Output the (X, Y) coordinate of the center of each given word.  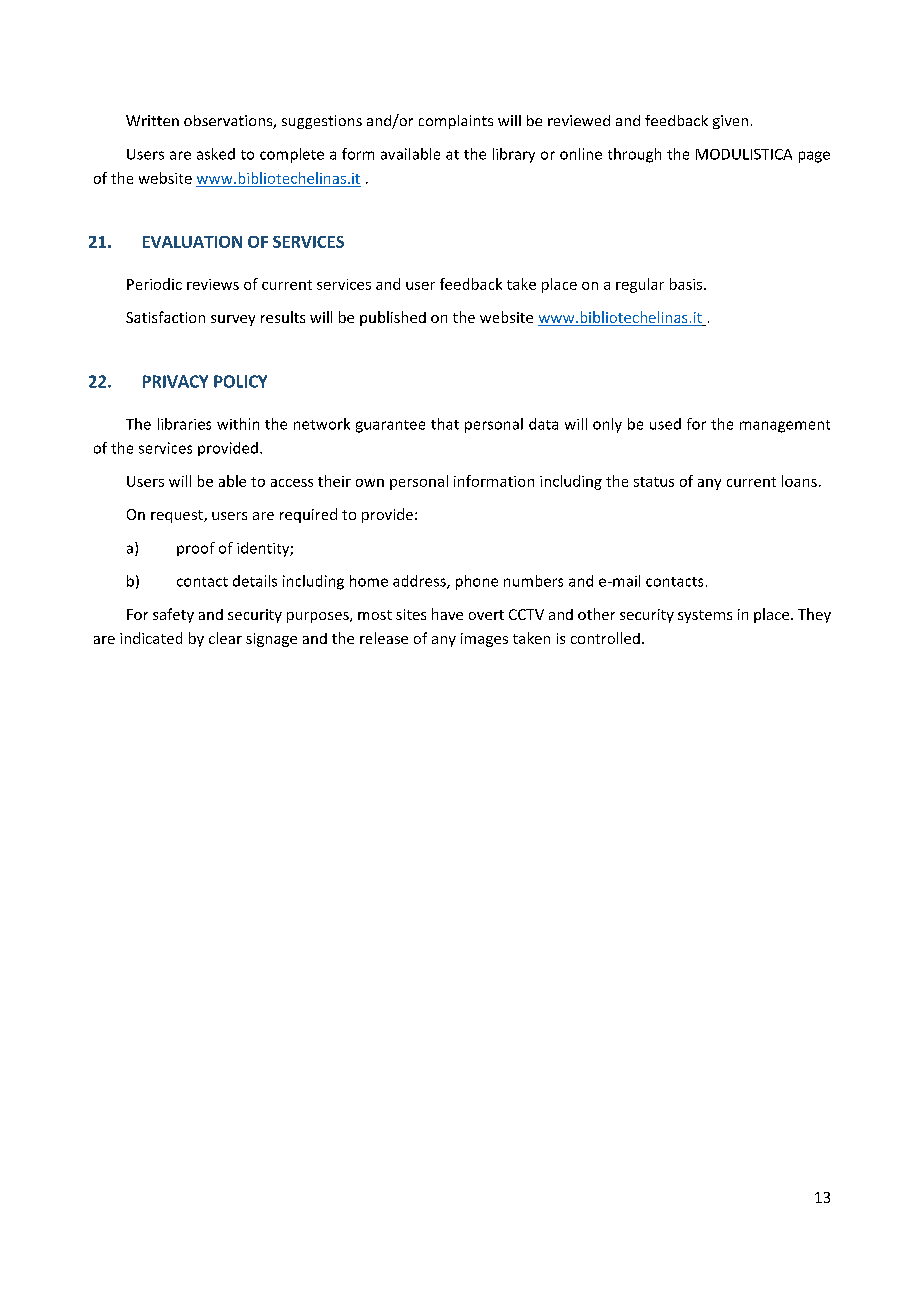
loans (799, 481)
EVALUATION (192, 242)
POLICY (240, 381)
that (445, 424)
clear (225, 638)
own (370, 483)
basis (687, 284)
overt (486, 615)
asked (216, 154)
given (730, 122)
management (785, 426)
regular (640, 285)
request (178, 516)
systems (705, 616)
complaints (456, 122)
